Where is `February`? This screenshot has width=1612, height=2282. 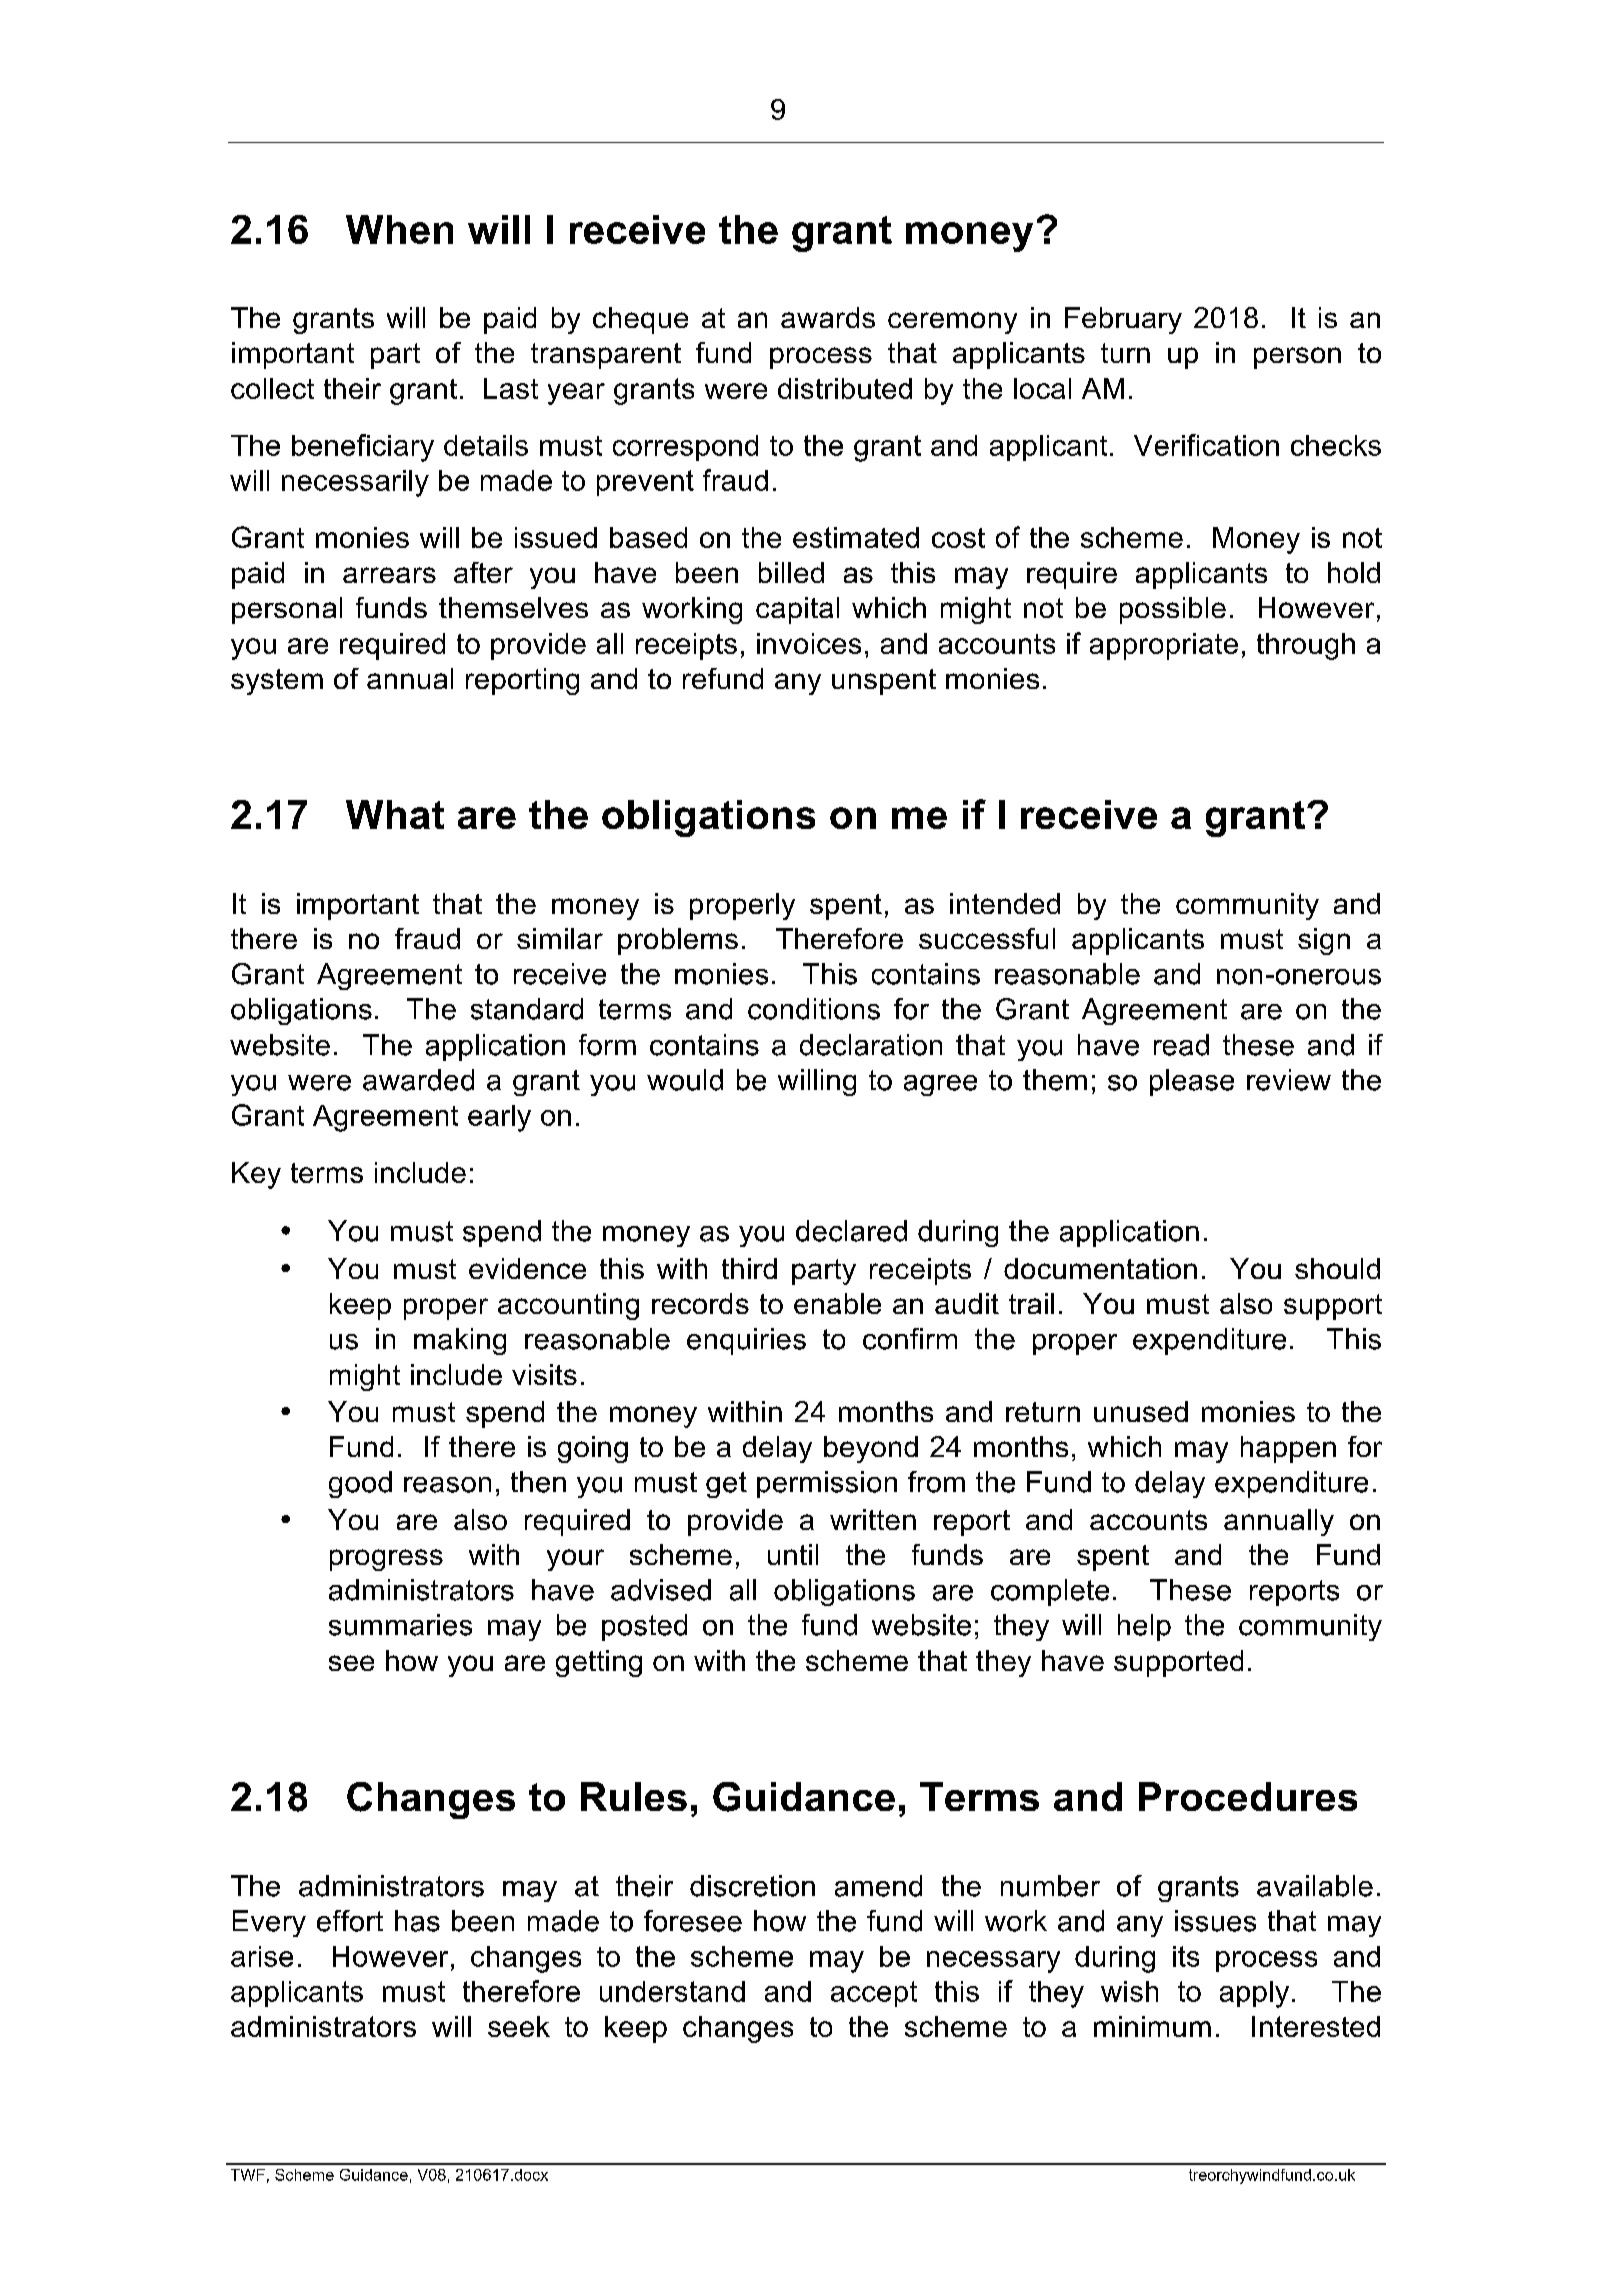 February is located at coordinates (1123, 320).
